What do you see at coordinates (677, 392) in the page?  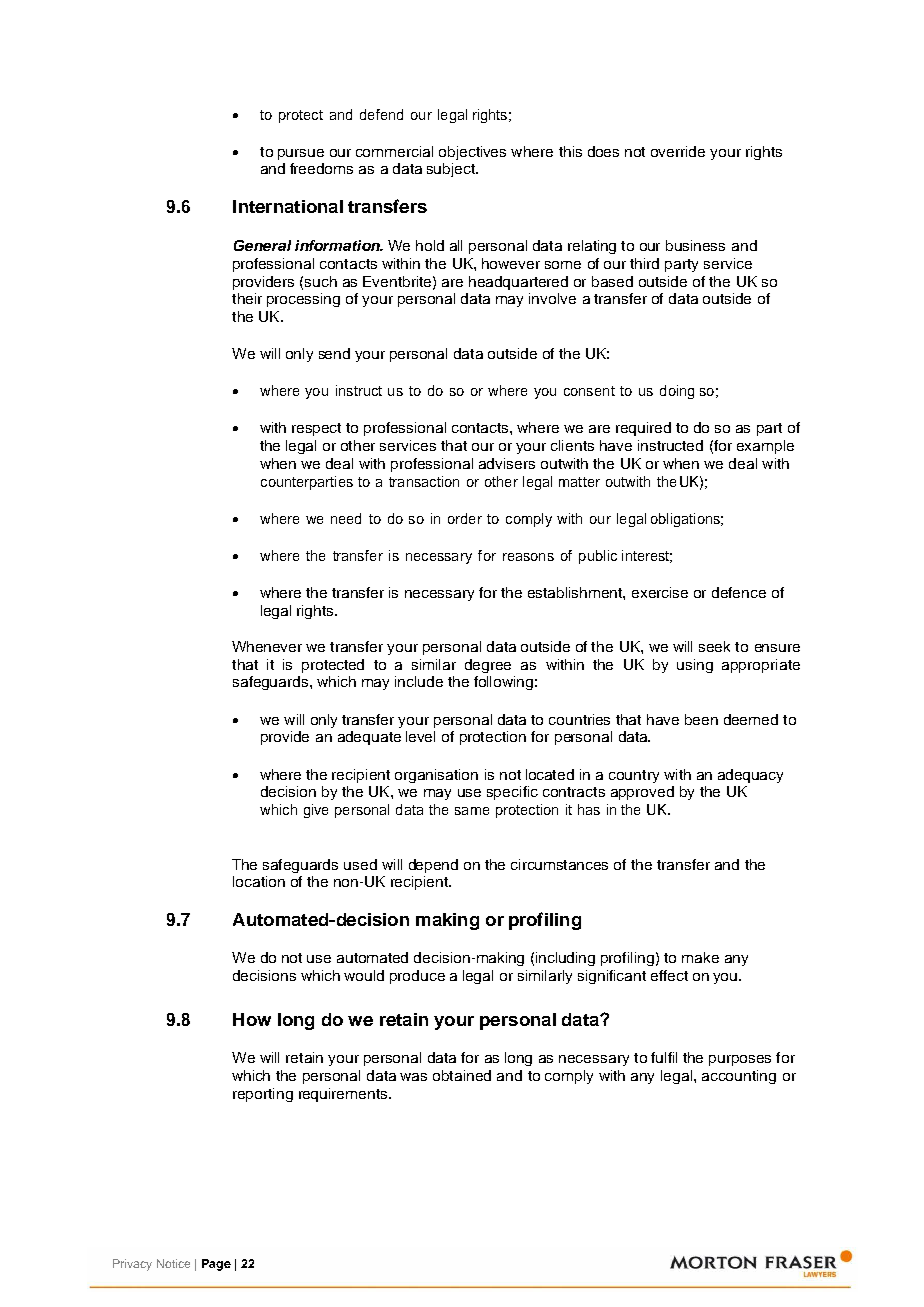 I see `doing` at bounding box center [677, 392].
